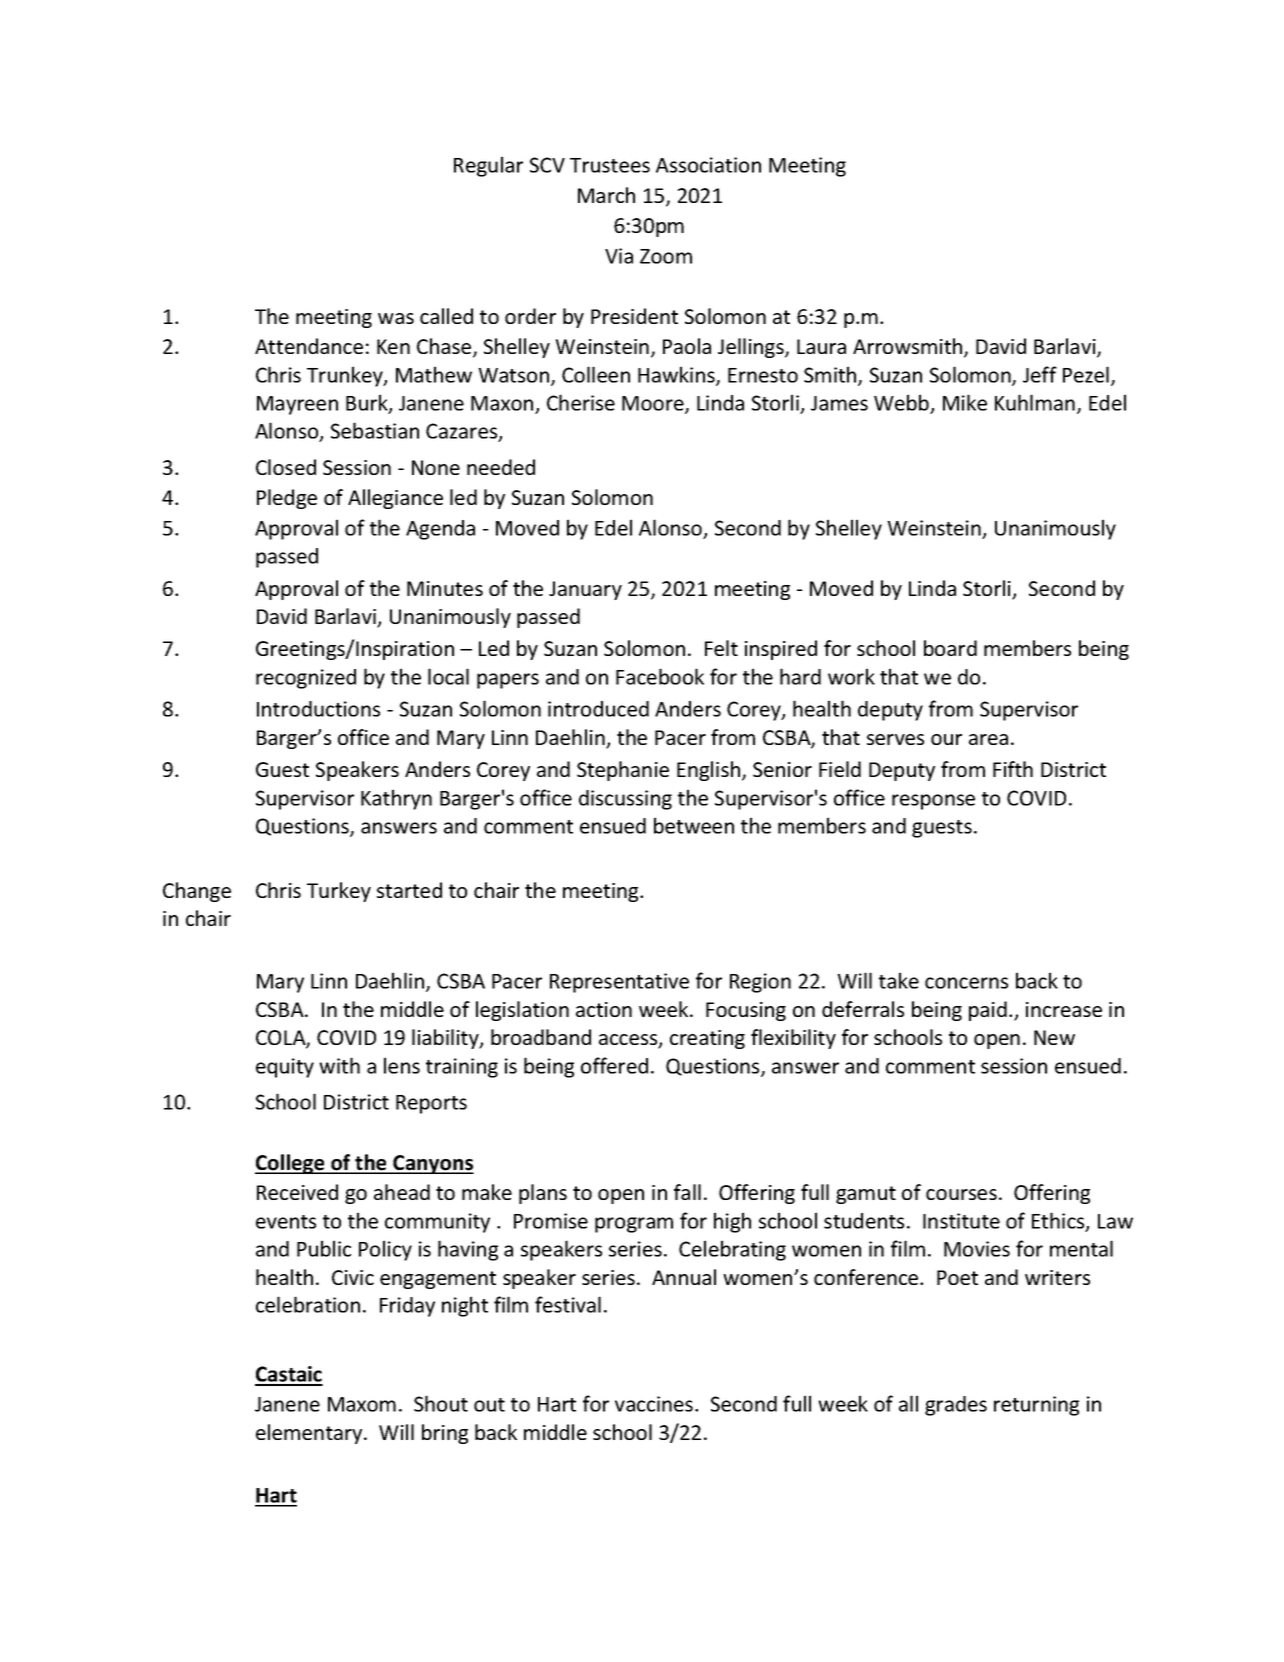 This document has width=1284, height=1662. What do you see at coordinates (1040, 374) in the document?
I see `Jeff` at bounding box center [1040, 374].
